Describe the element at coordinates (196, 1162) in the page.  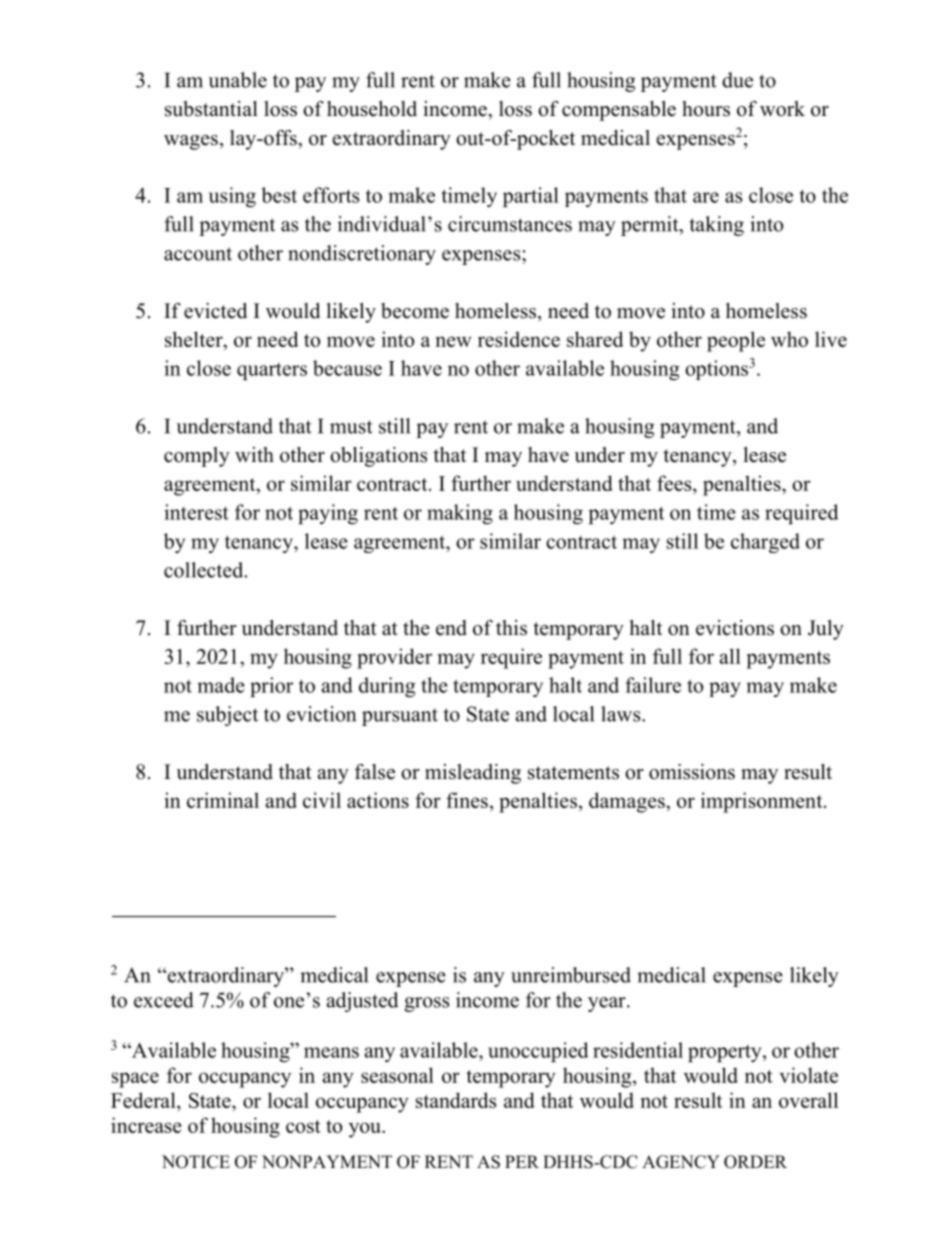
I see `NOTICE` at that location.
